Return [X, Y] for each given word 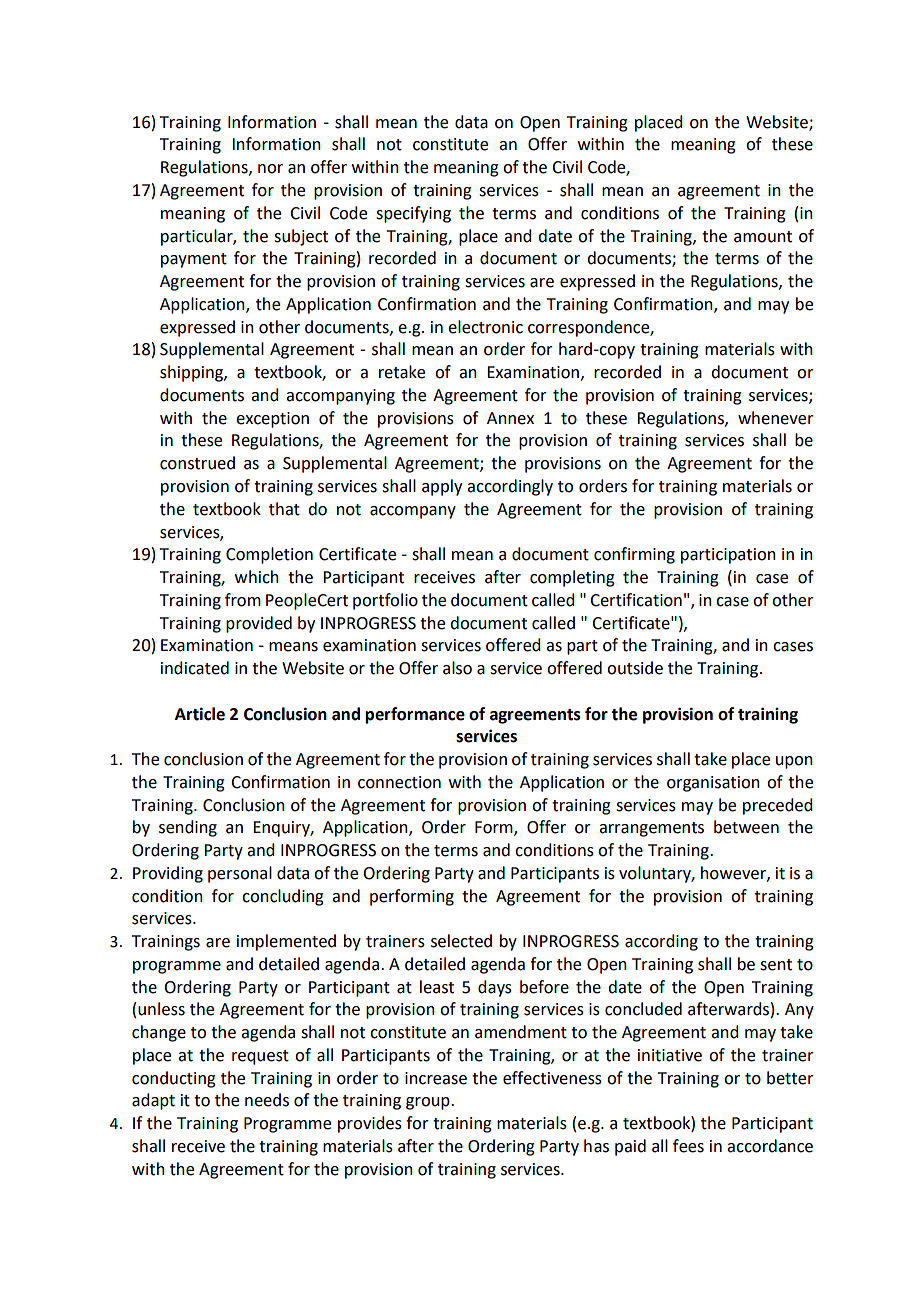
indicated [195, 668]
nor [270, 169]
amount [763, 237]
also [457, 668]
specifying [413, 214]
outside [635, 668]
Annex [510, 418]
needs [267, 1100]
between [746, 827]
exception [272, 420]
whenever [776, 418]
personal [240, 874]
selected [461, 941]
